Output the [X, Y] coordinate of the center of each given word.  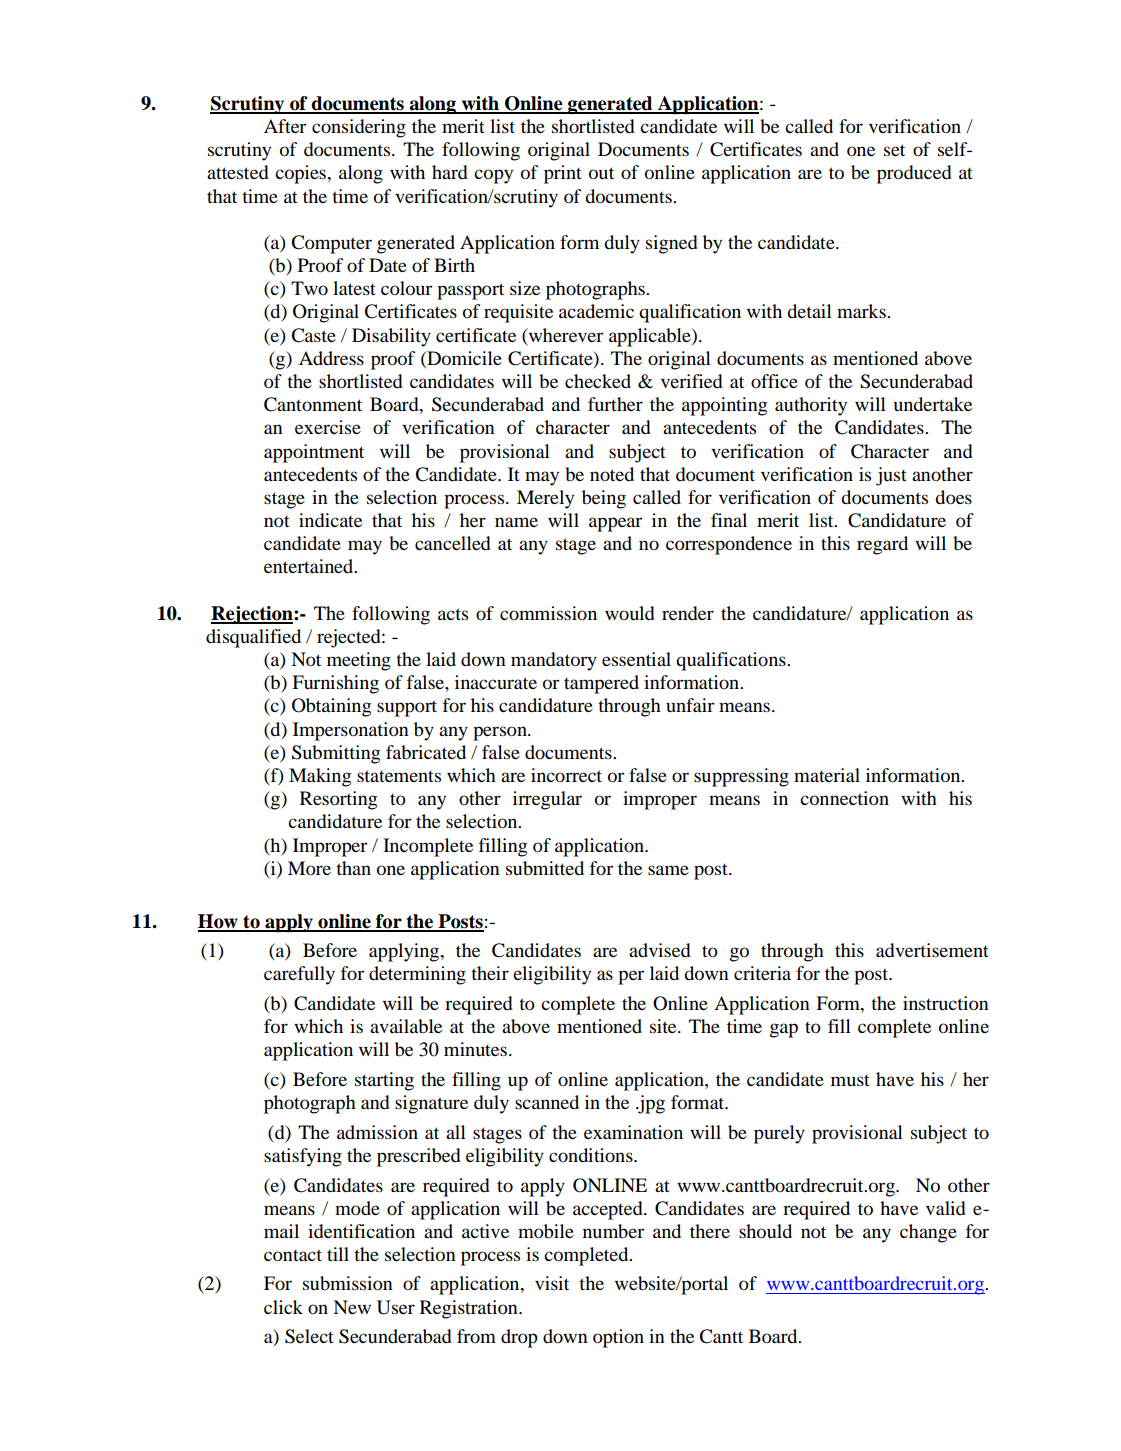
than [353, 868]
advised [660, 950]
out [601, 173]
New [352, 1307]
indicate [330, 520]
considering [359, 128]
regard [882, 545]
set [894, 150]
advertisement [932, 950]
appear [615, 524]
